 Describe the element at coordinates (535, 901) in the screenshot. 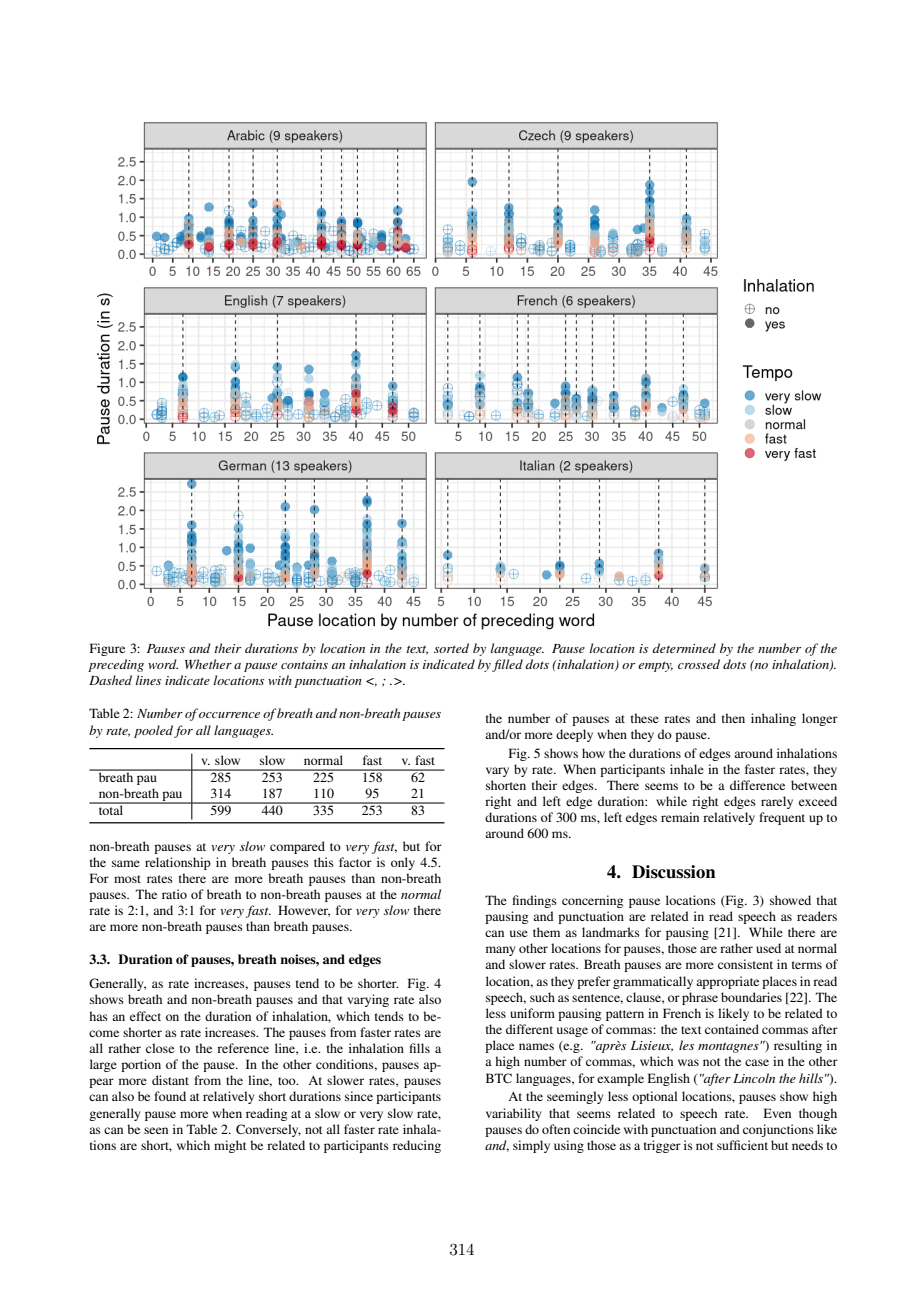

I see `findings` at that location.
